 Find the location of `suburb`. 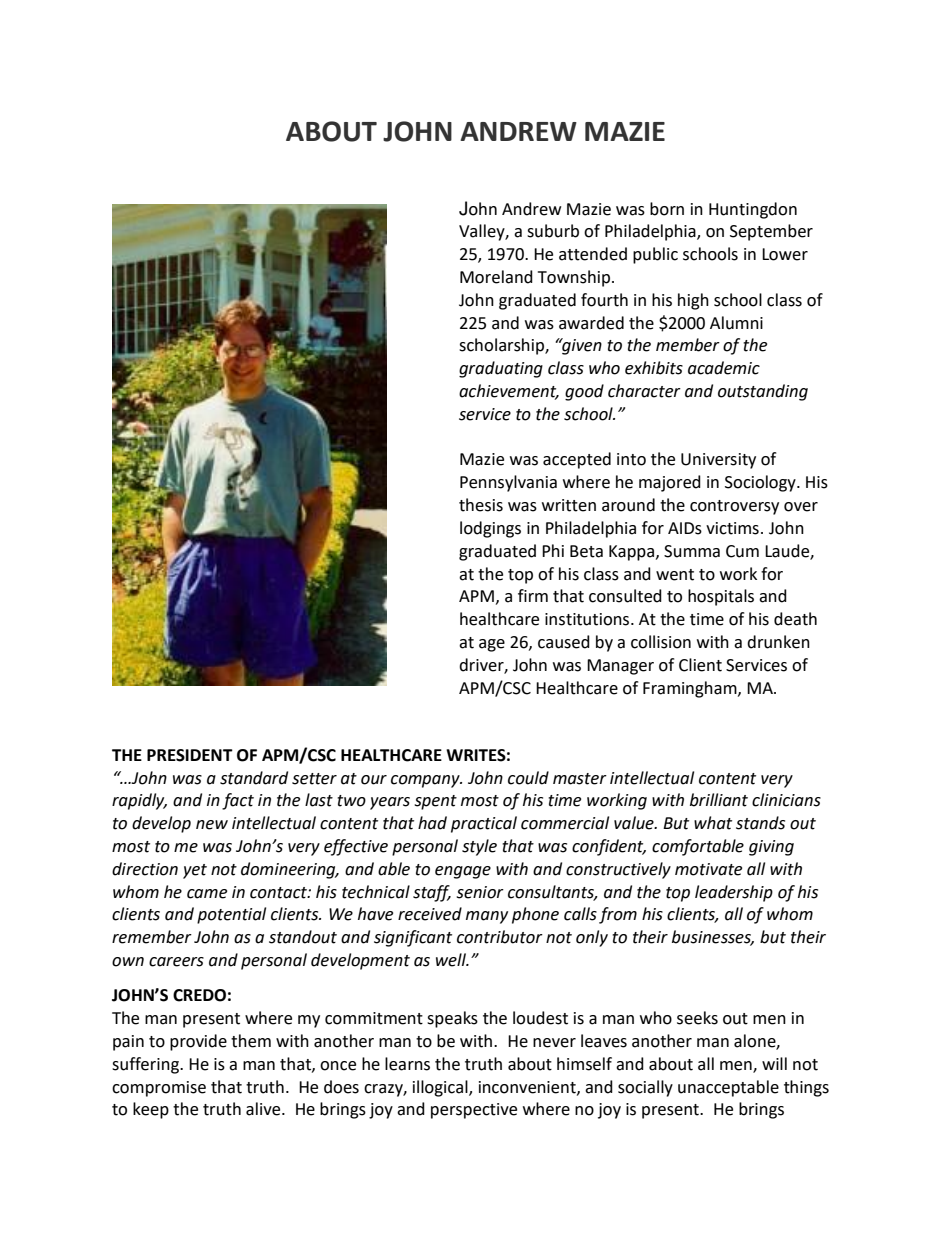

suburb is located at coordinates (553, 231).
